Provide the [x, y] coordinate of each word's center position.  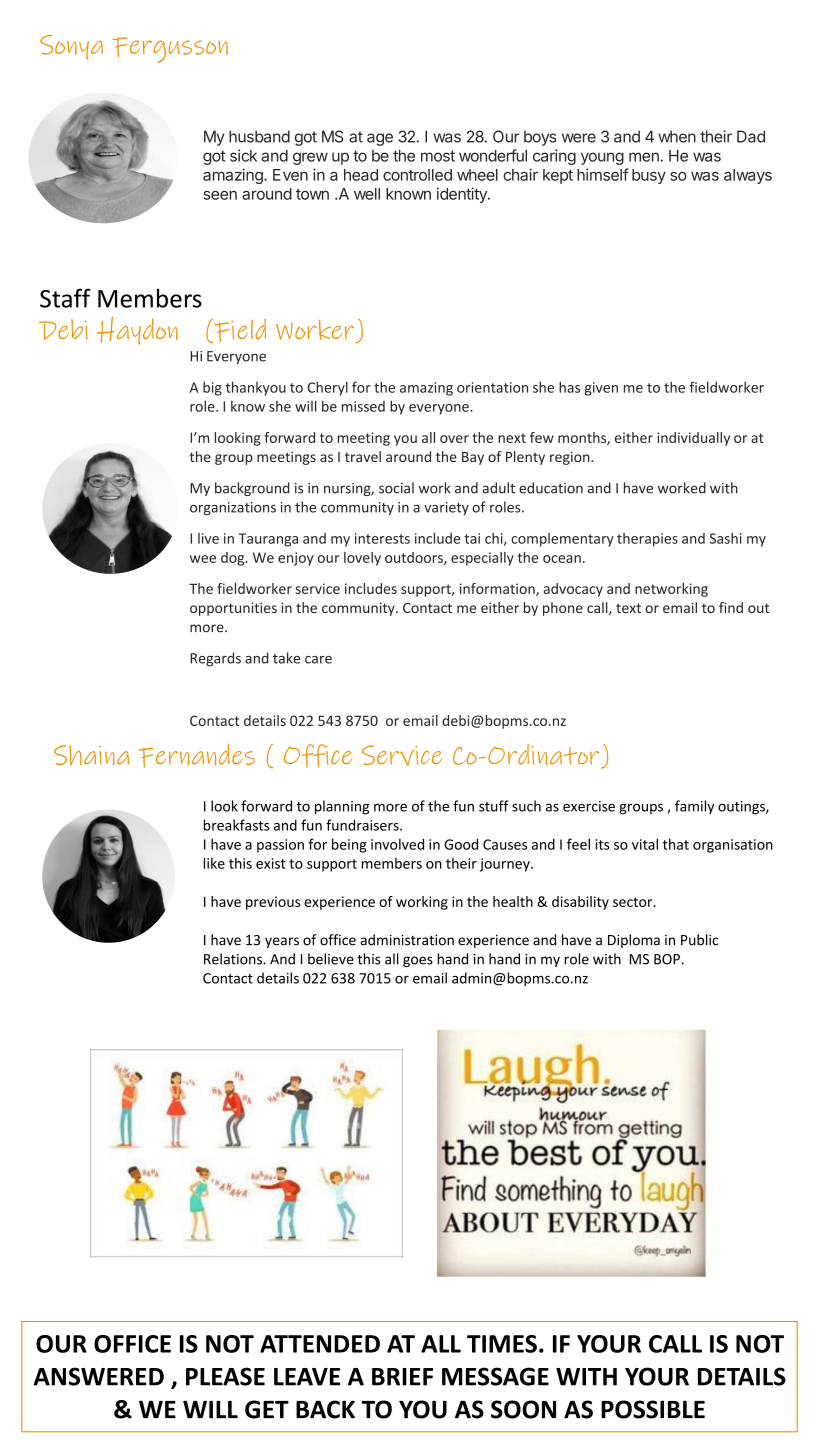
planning [342, 807]
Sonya [71, 47]
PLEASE [225, 1376]
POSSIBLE [653, 1409]
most [438, 156]
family [694, 807]
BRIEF [402, 1377]
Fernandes [196, 756]
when [677, 136]
